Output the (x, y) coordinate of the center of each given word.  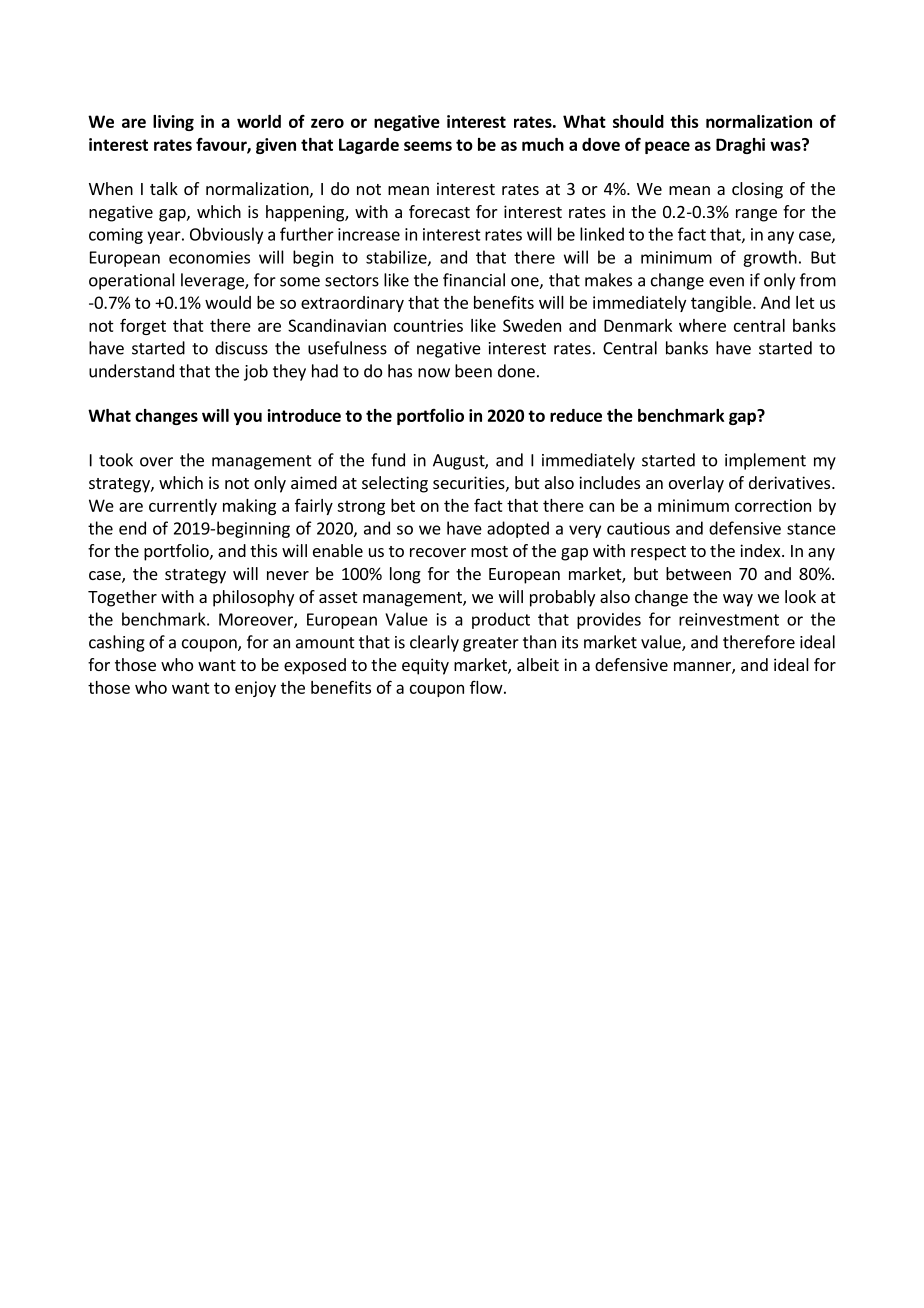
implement (765, 461)
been (473, 371)
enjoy (255, 689)
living (173, 123)
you (247, 418)
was (786, 145)
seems (428, 146)
